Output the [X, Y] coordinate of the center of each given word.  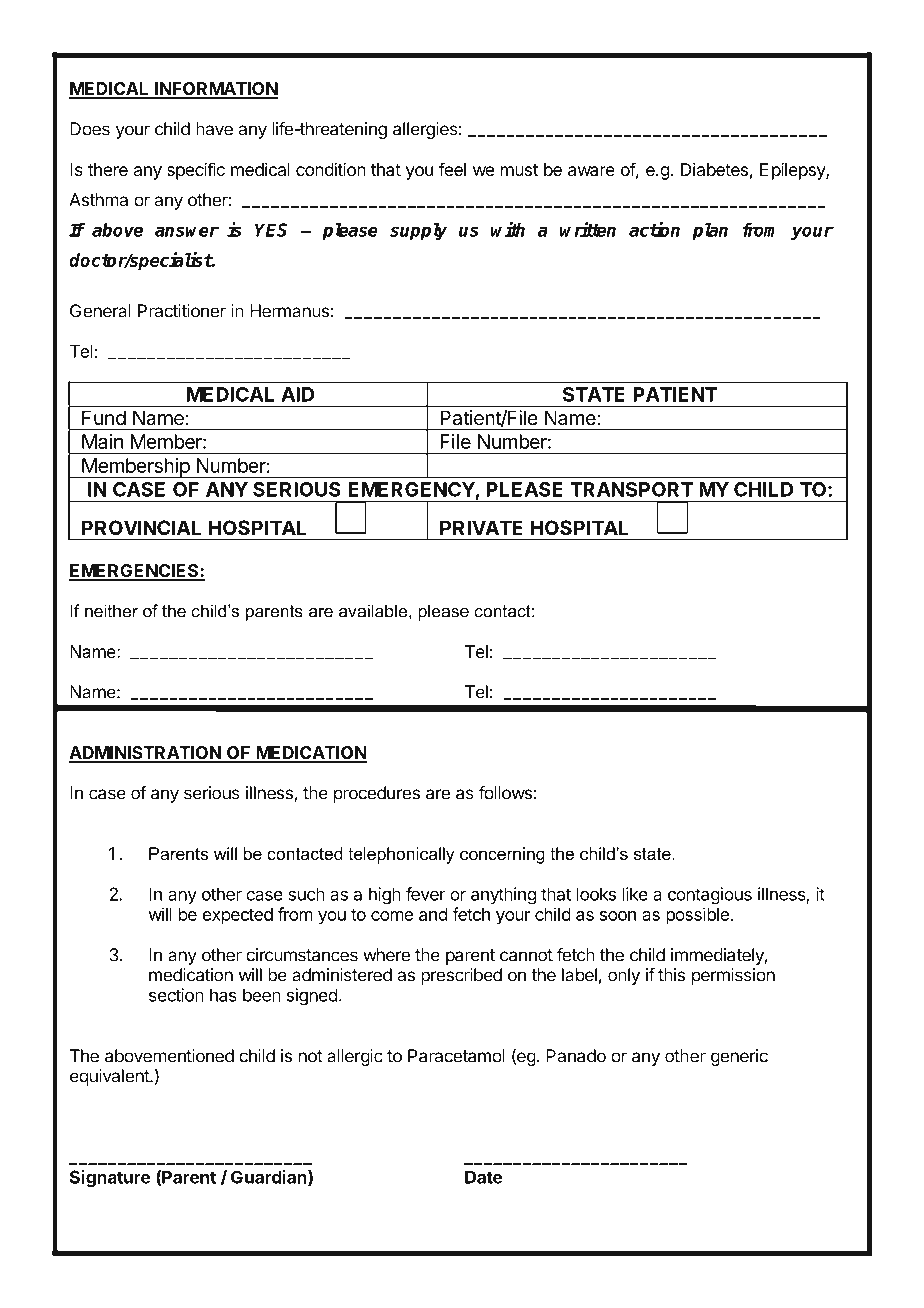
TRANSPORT [631, 489]
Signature [110, 1179]
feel [452, 169]
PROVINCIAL [141, 527]
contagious [710, 896]
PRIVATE [481, 527]
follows [505, 793]
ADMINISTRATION [146, 754]
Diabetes [714, 169]
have [214, 129]
